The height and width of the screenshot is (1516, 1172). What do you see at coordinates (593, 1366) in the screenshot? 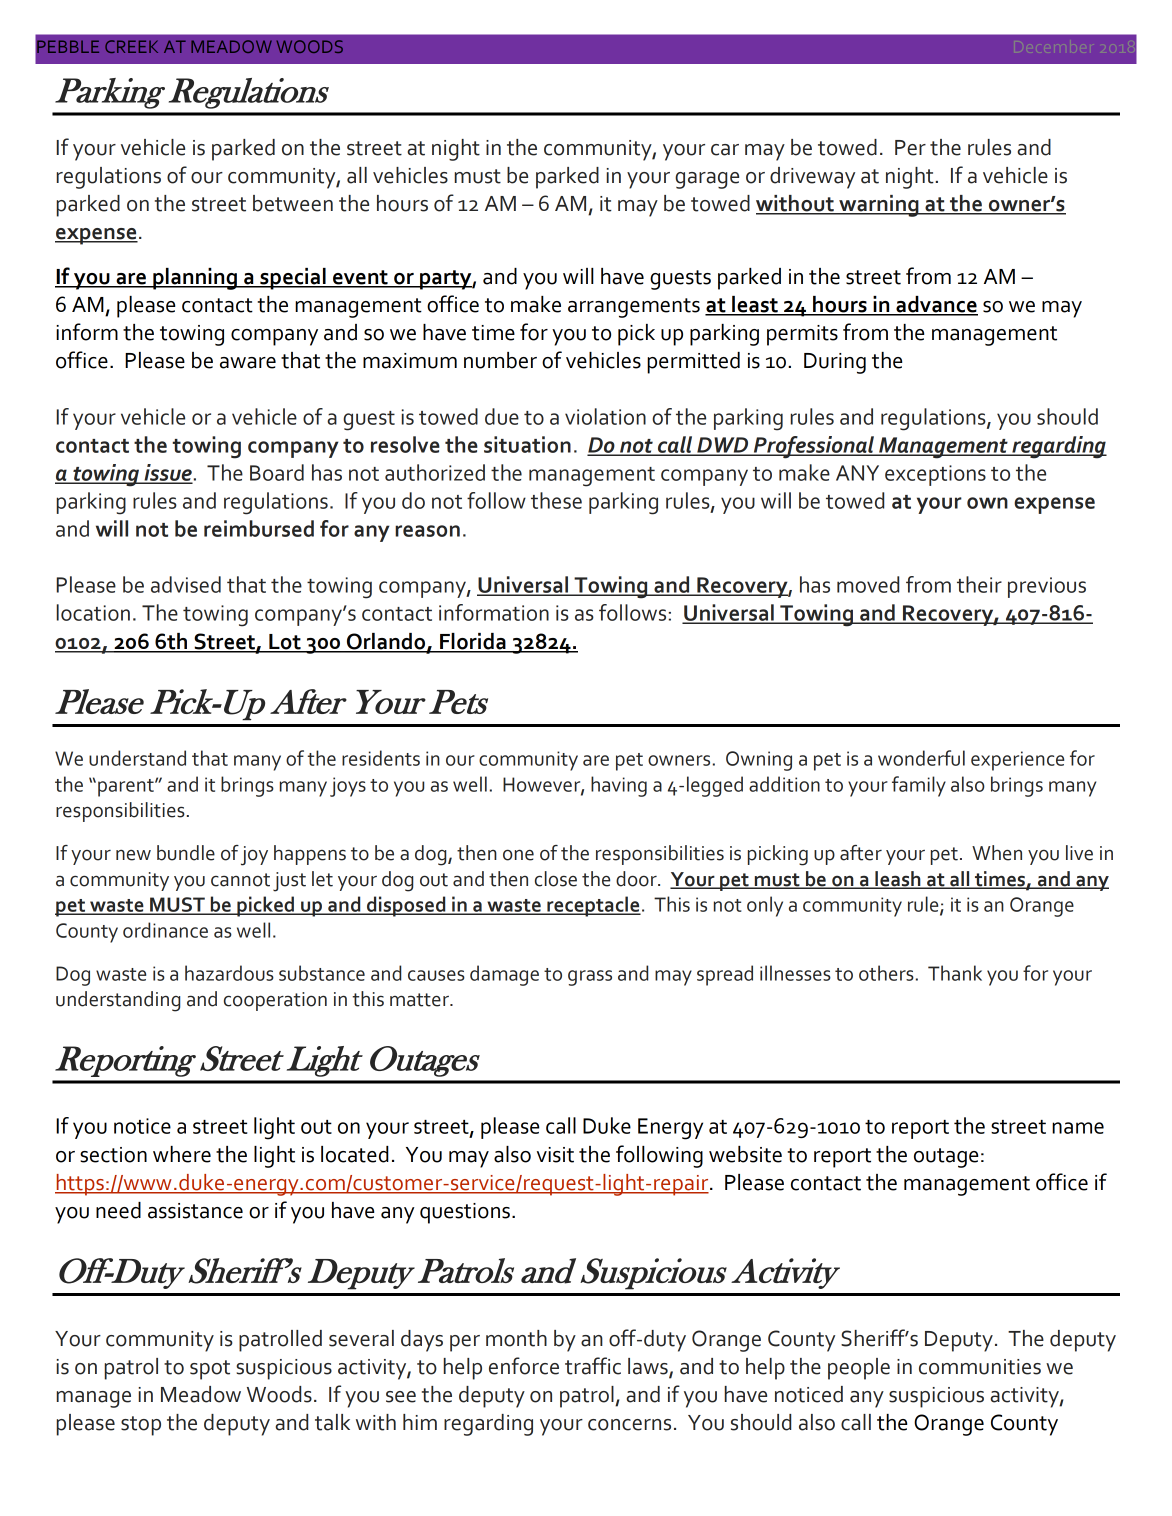
I see `traffic` at bounding box center [593, 1366].
